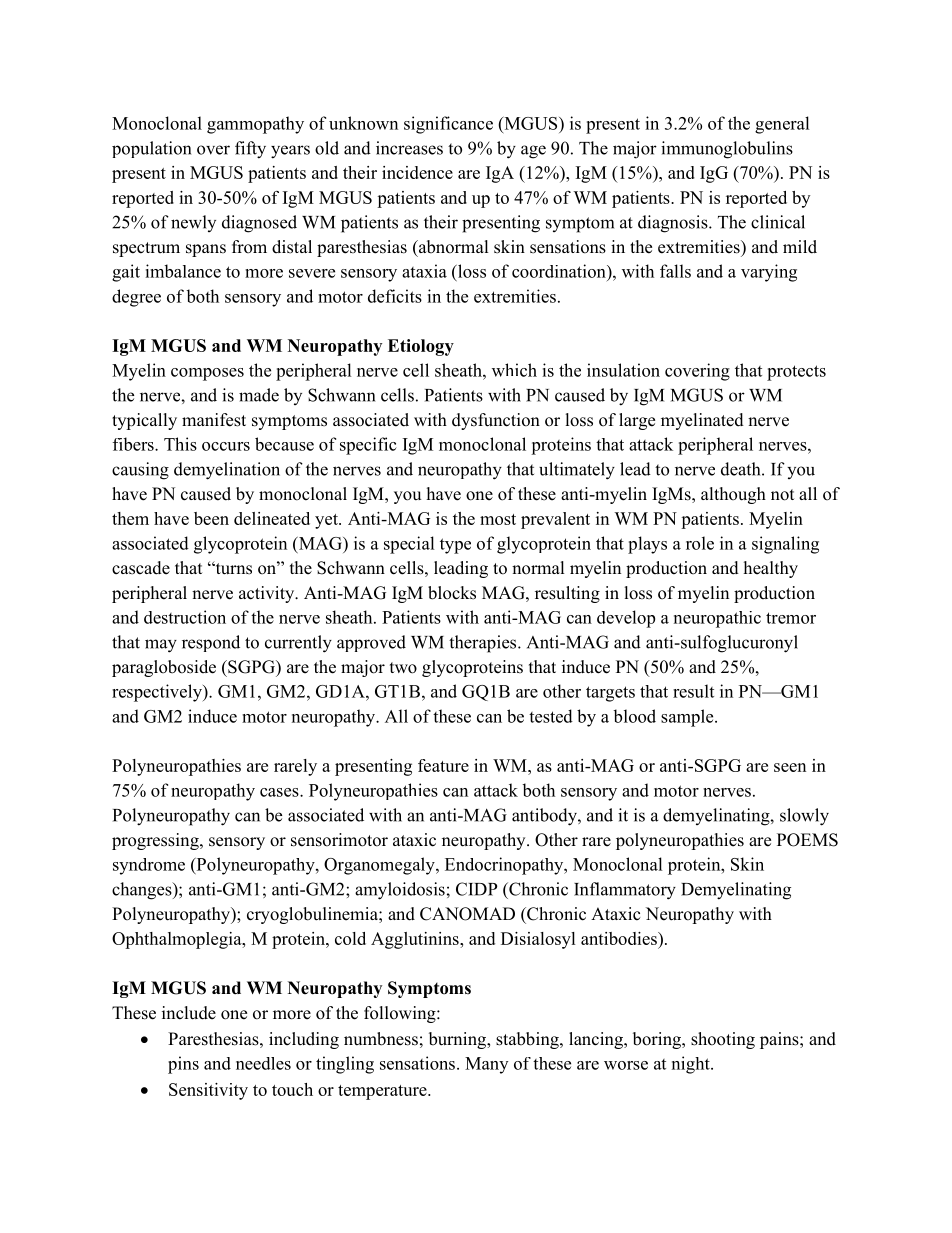 The width and height of the screenshot is (952, 1233). Describe the element at coordinates (448, 125) in the screenshot. I see `significance` at that location.
